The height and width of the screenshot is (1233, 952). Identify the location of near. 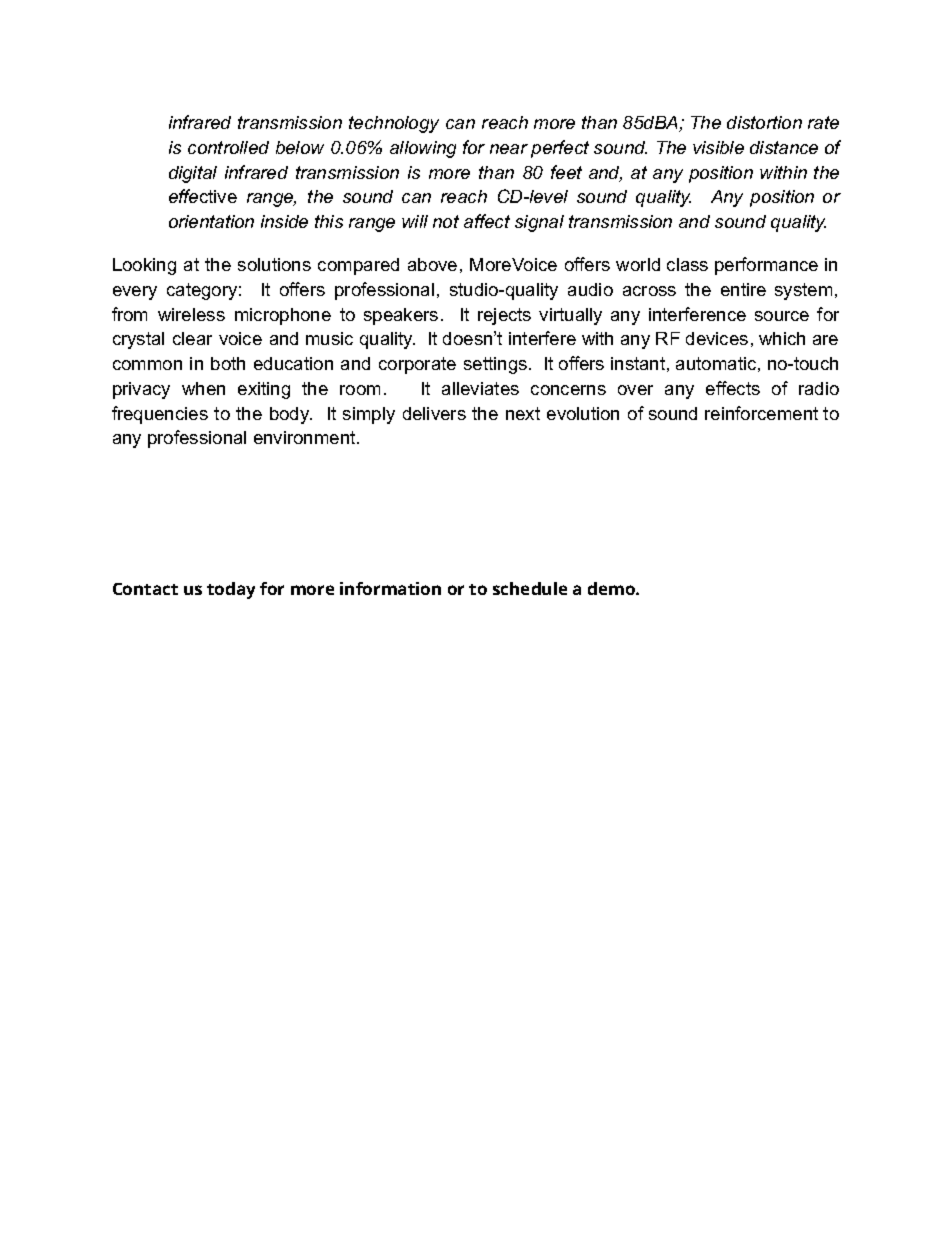
(509, 149).
